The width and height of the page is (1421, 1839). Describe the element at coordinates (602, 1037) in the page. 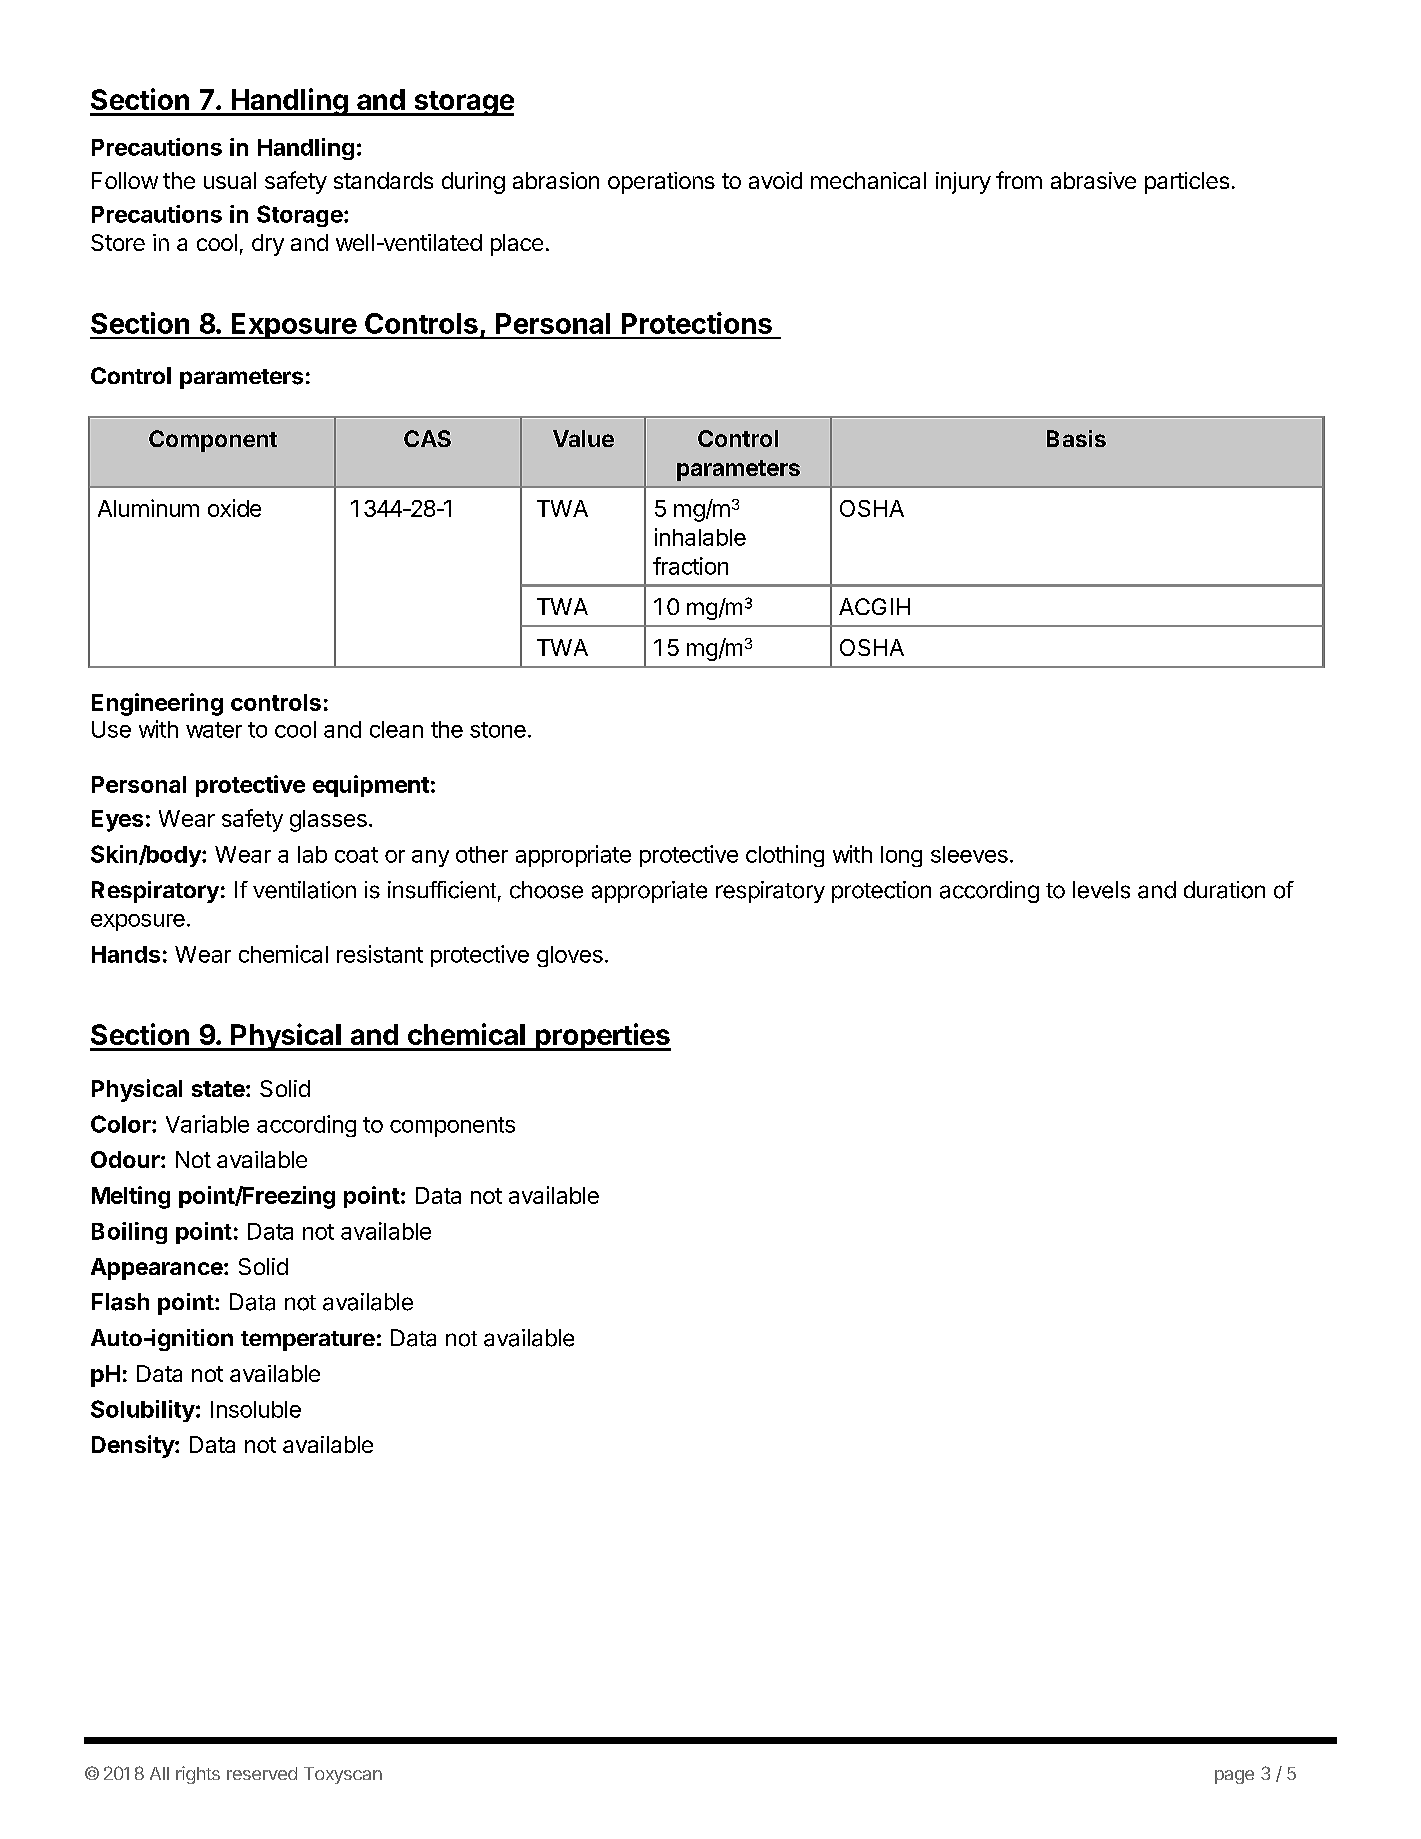

I see `properties` at that location.
